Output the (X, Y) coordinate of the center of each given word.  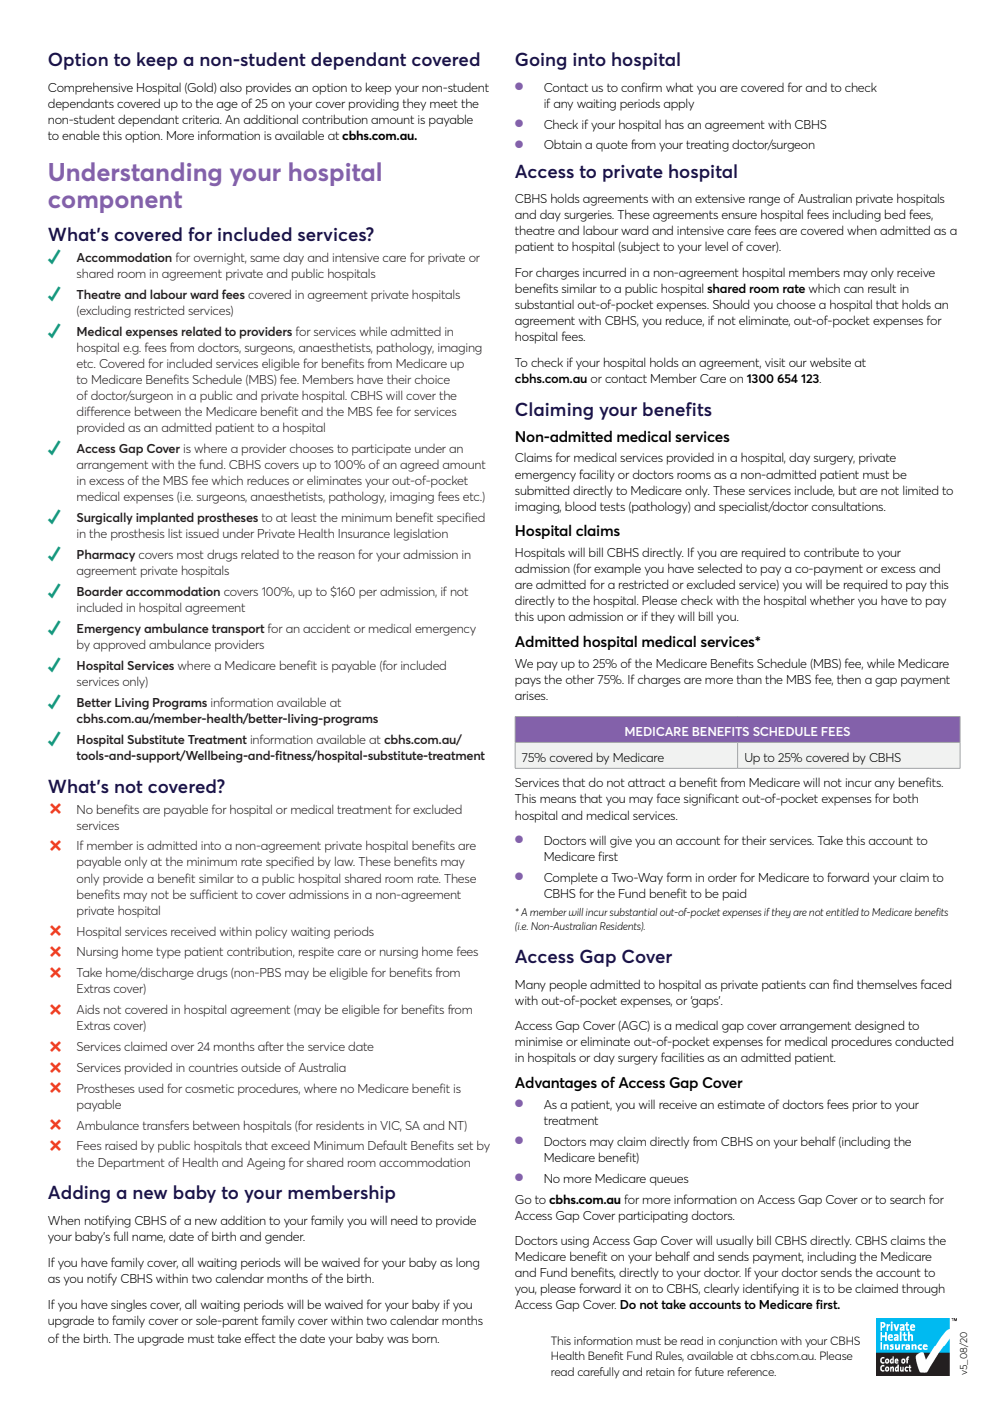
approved (119, 646)
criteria (201, 119)
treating (707, 146)
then (849, 679)
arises (531, 695)
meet (444, 104)
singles (129, 1306)
